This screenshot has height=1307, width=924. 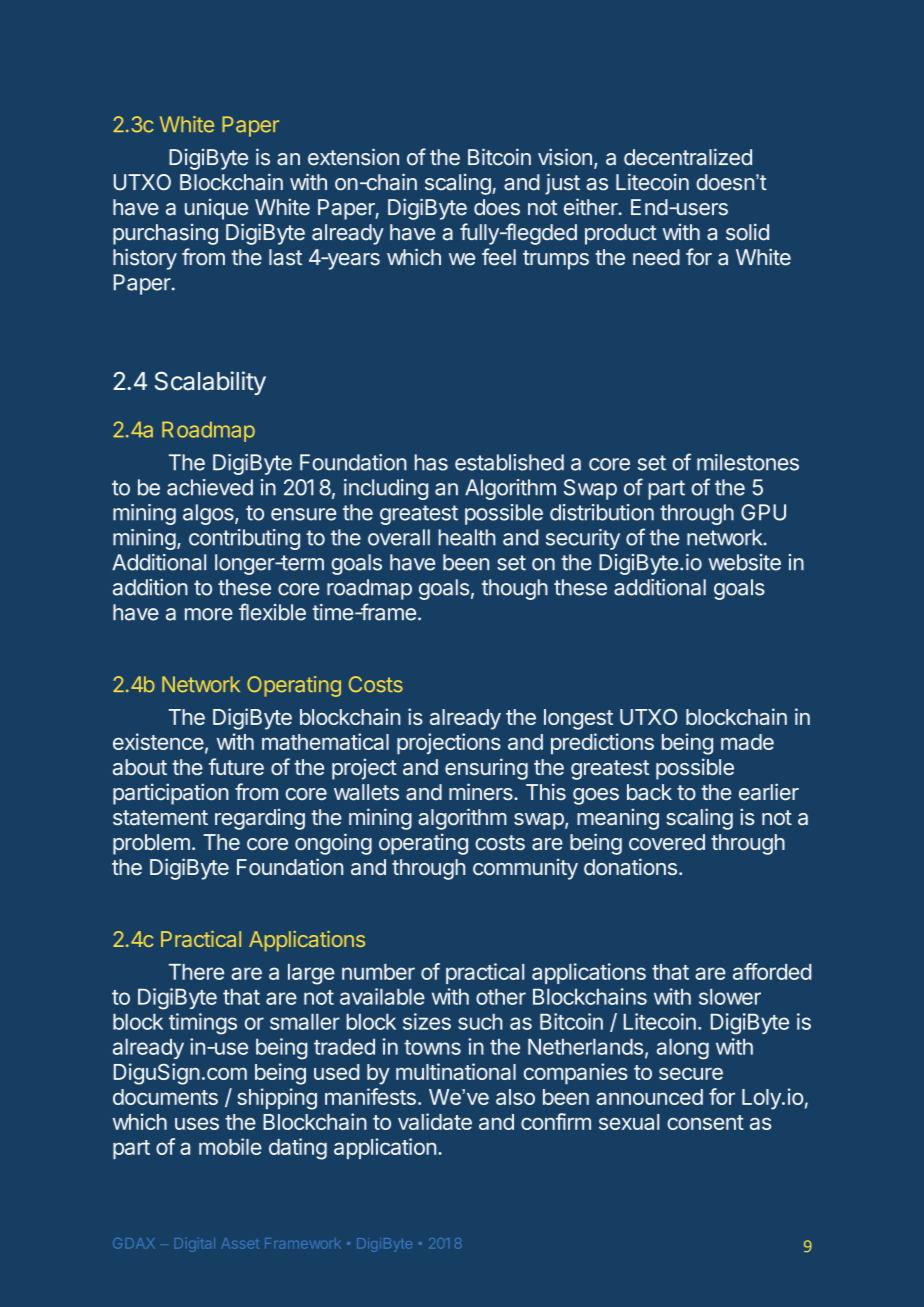 What do you see at coordinates (216, 209) in the screenshot?
I see `unique` at bounding box center [216, 209].
